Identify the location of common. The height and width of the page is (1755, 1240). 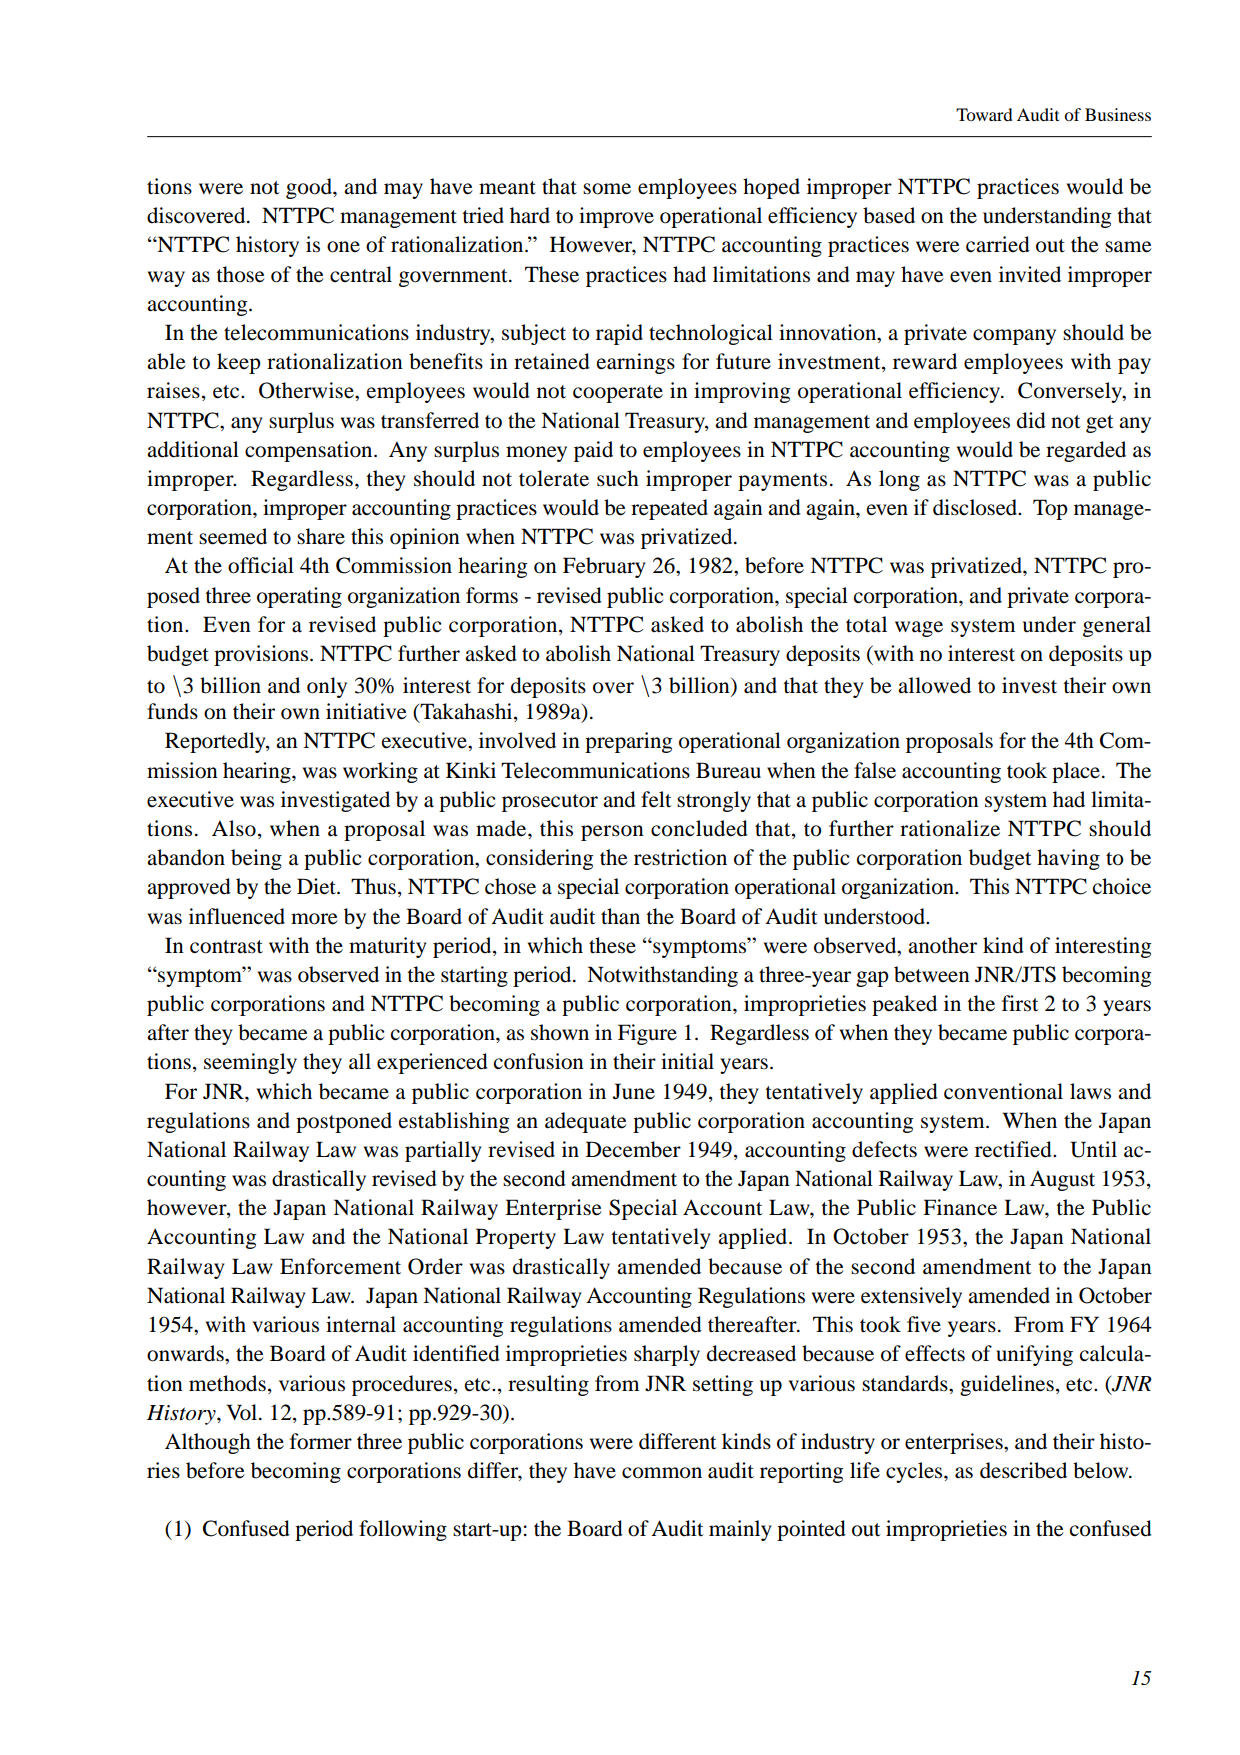
(662, 1473).
